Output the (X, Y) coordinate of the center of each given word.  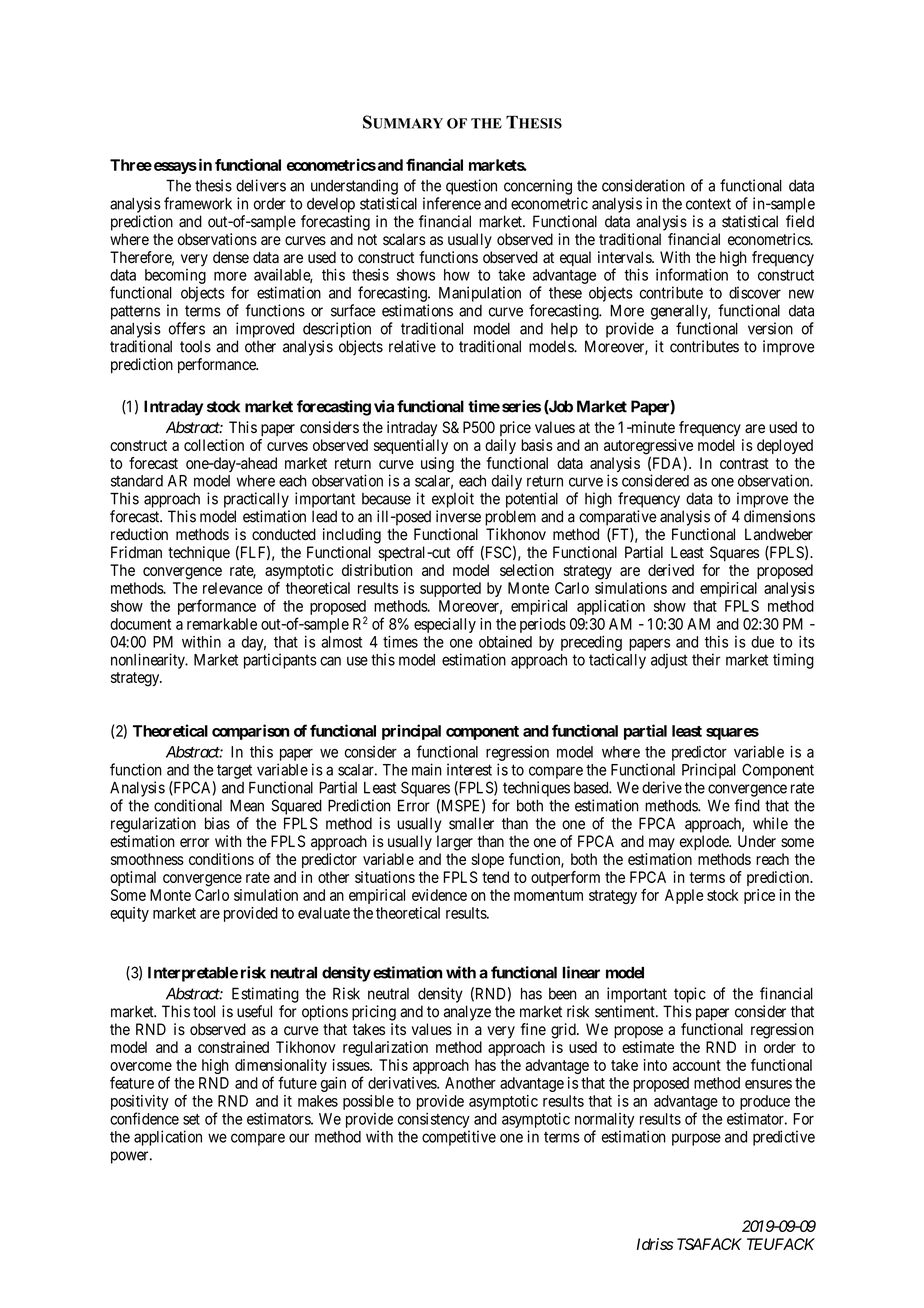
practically (256, 500)
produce (765, 1102)
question (471, 187)
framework (198, 203)
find (747, 805)
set (191, 1119)
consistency (434, 1120)
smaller (471, 823)
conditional (188, 805)
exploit (453, 500)
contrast (744, 463)
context (708, 204)
